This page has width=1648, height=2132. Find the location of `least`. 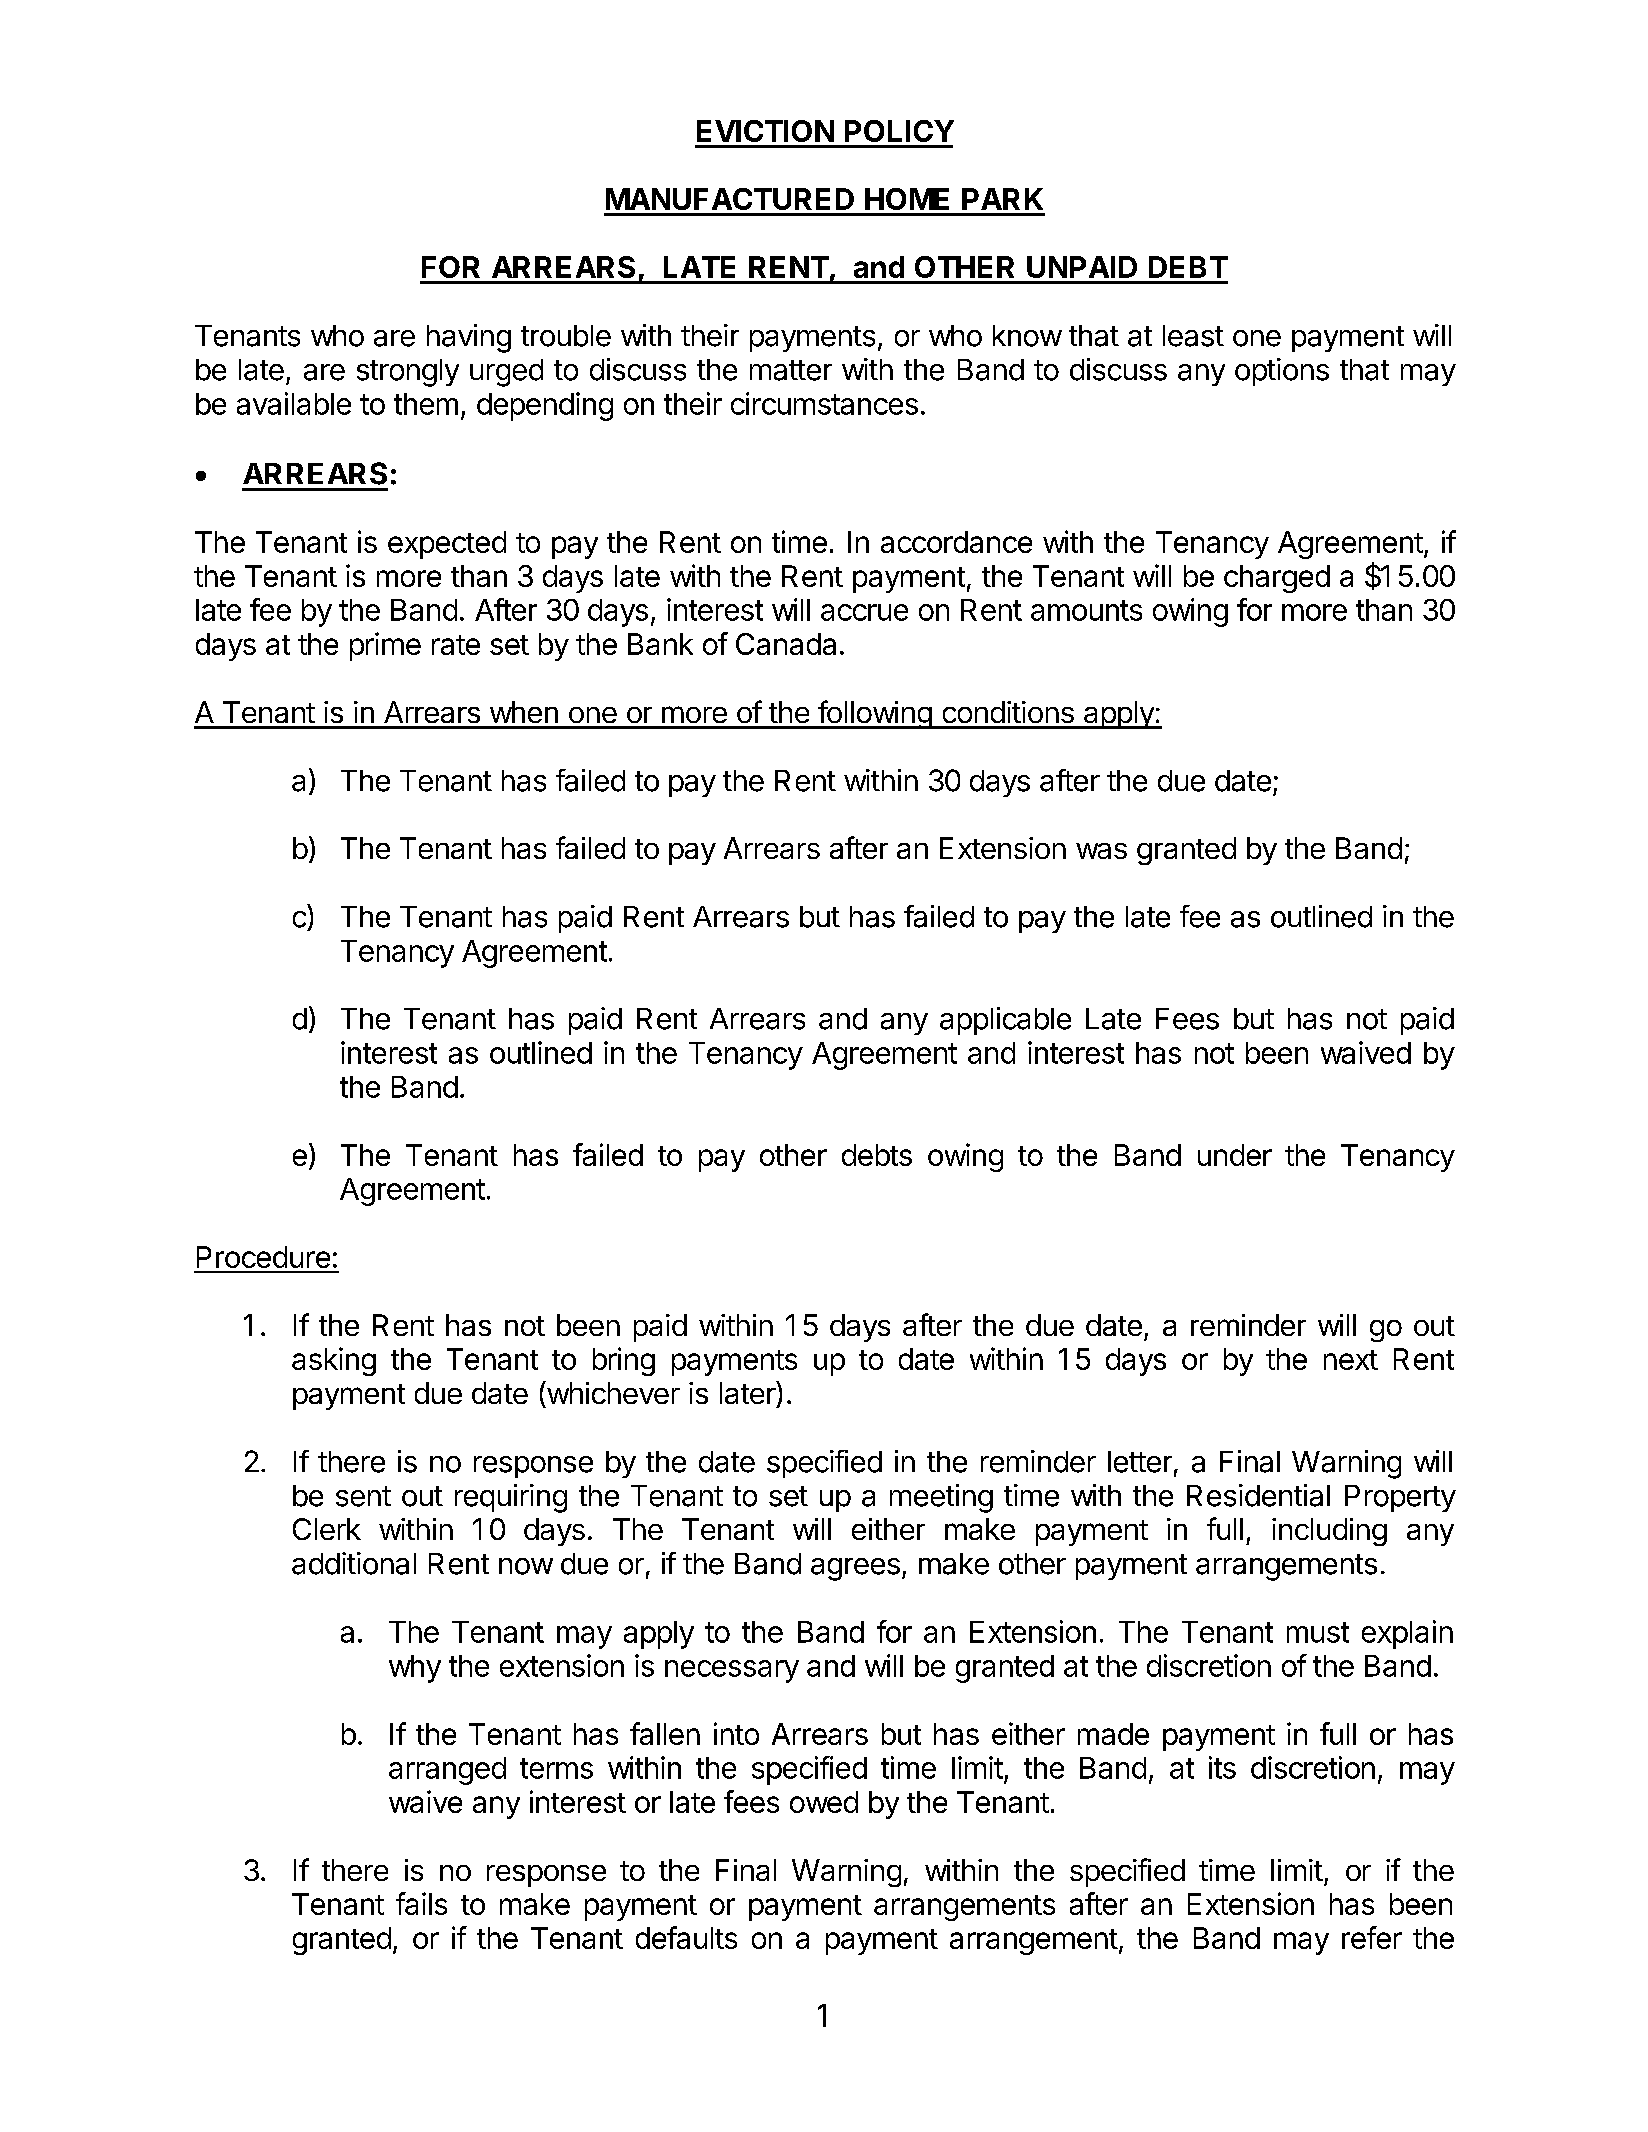

least is located at coordinates (1193, 336).
